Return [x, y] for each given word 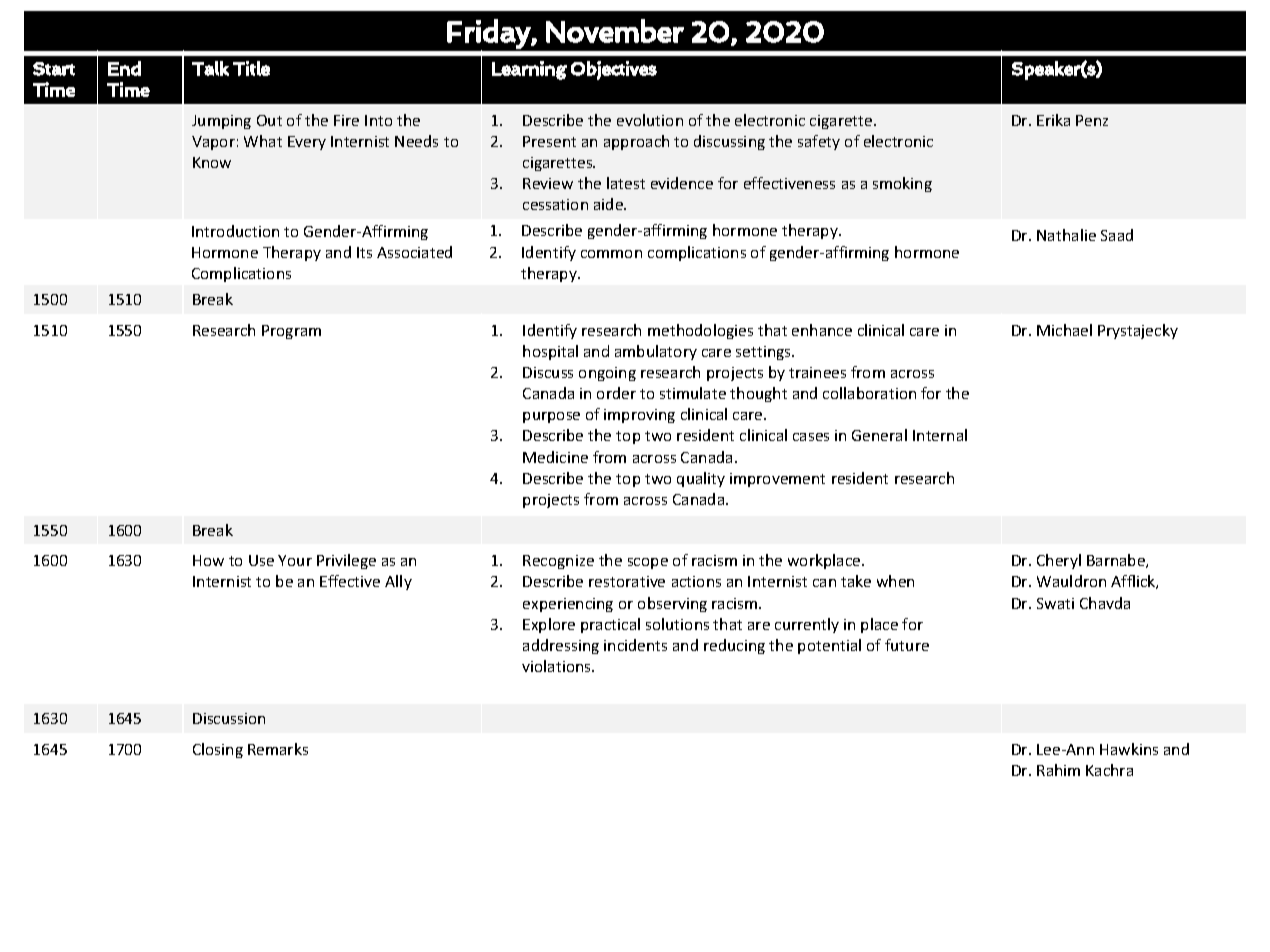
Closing [218, 750]
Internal [940, 435]
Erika [1053, 120]
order [616, 393]
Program [291, 332]
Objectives [614, 70]
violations [558, 666]
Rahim [1058, 770]
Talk [210, 68]
